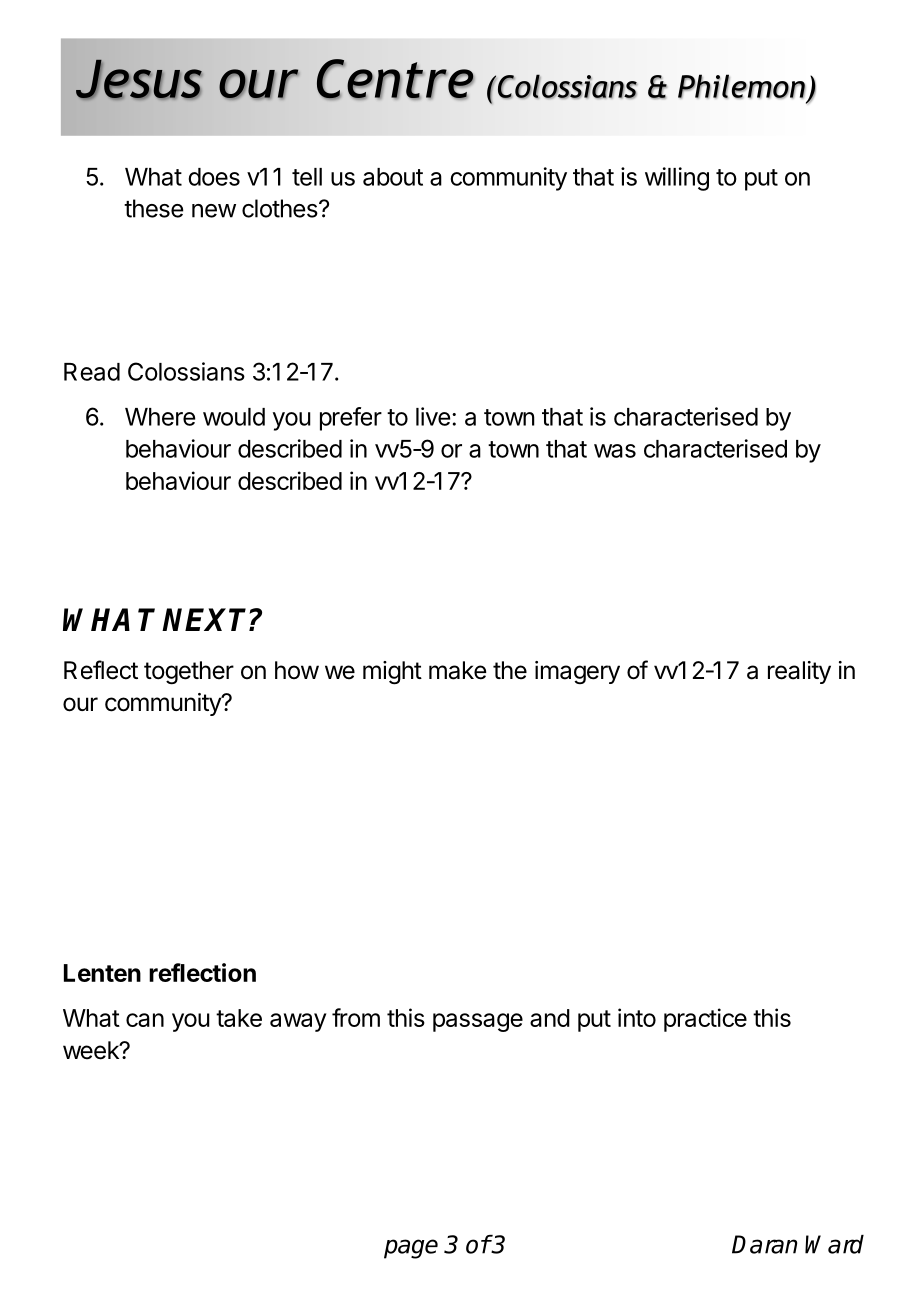 The height and width of the screenshot is (1308, 924). I want to click on page, so click(411, 1249).
